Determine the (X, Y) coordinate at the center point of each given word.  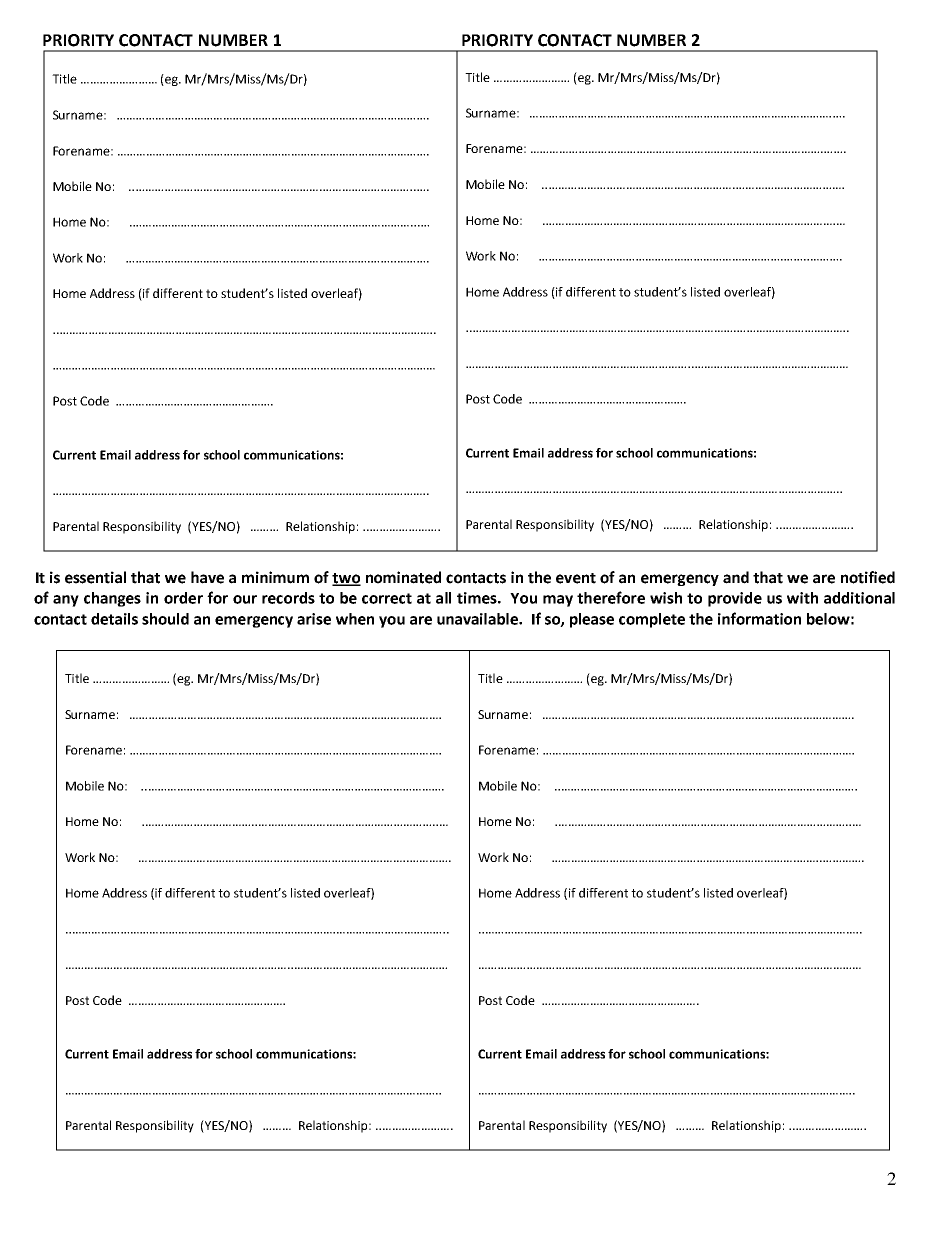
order (183, 598)
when (355, 619)
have (207, 577)
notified (868, 577)
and (736, 577)
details (114, 619)
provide (735, 599)
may (558, 601)
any (66, 601)
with (802, 598)
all (443, 598)
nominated (403, 577)
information (759, 618)
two (346, 579)
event (576, 578)
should (165, 619)
